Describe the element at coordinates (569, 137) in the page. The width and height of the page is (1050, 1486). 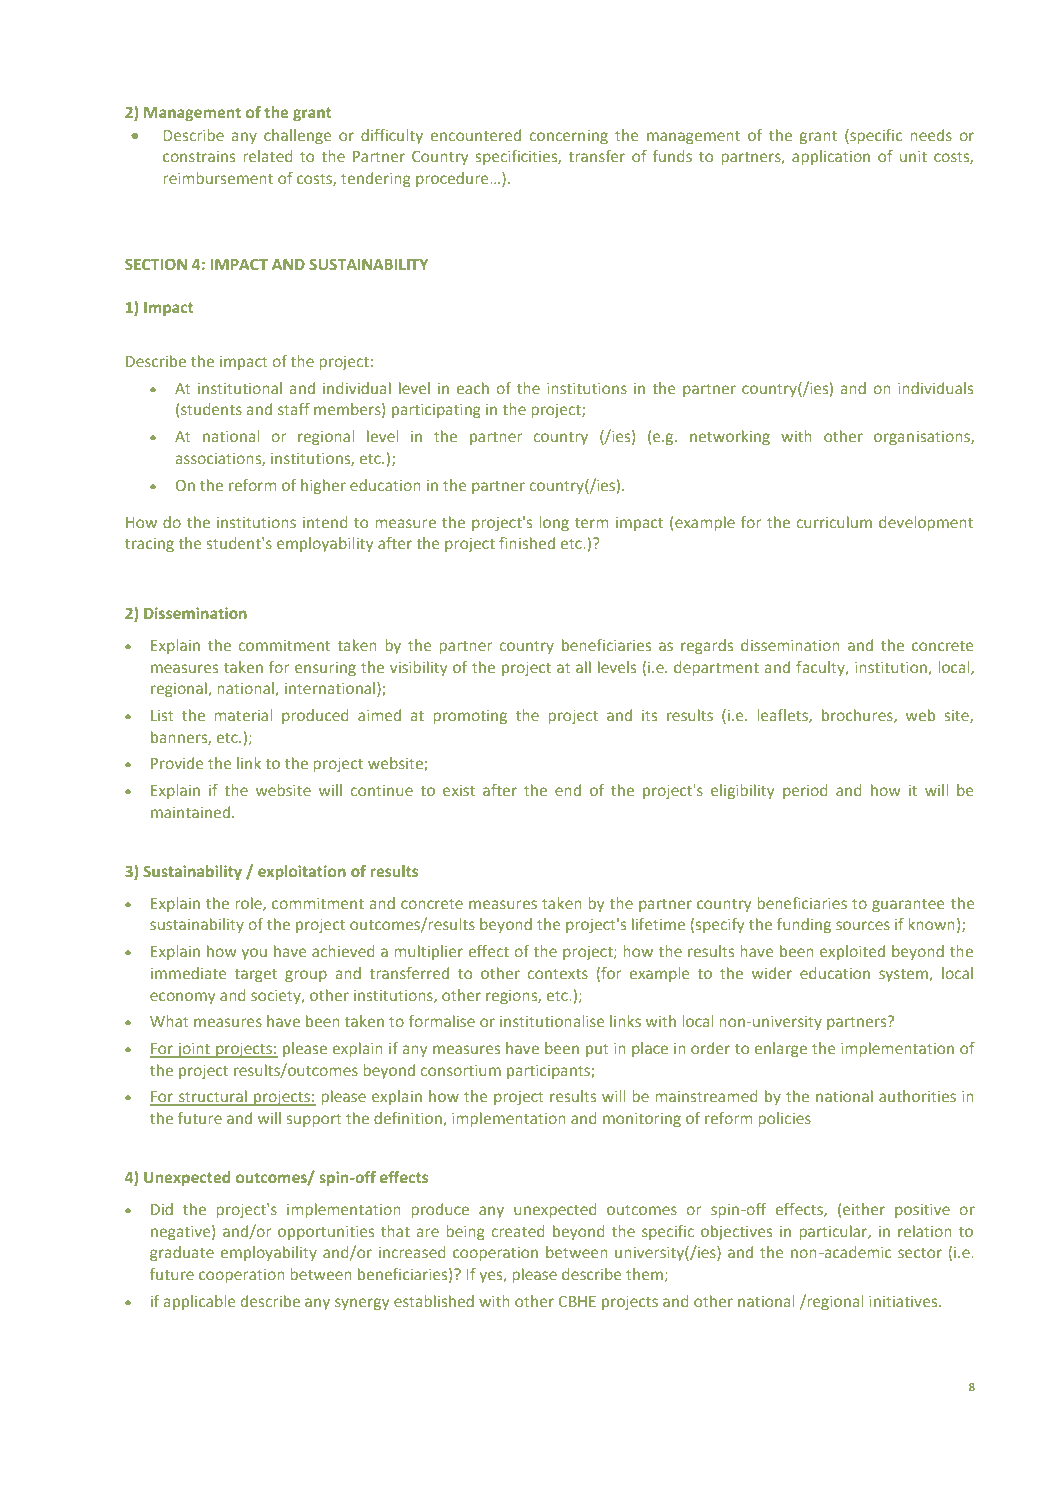
I see `concerning` at that location.
